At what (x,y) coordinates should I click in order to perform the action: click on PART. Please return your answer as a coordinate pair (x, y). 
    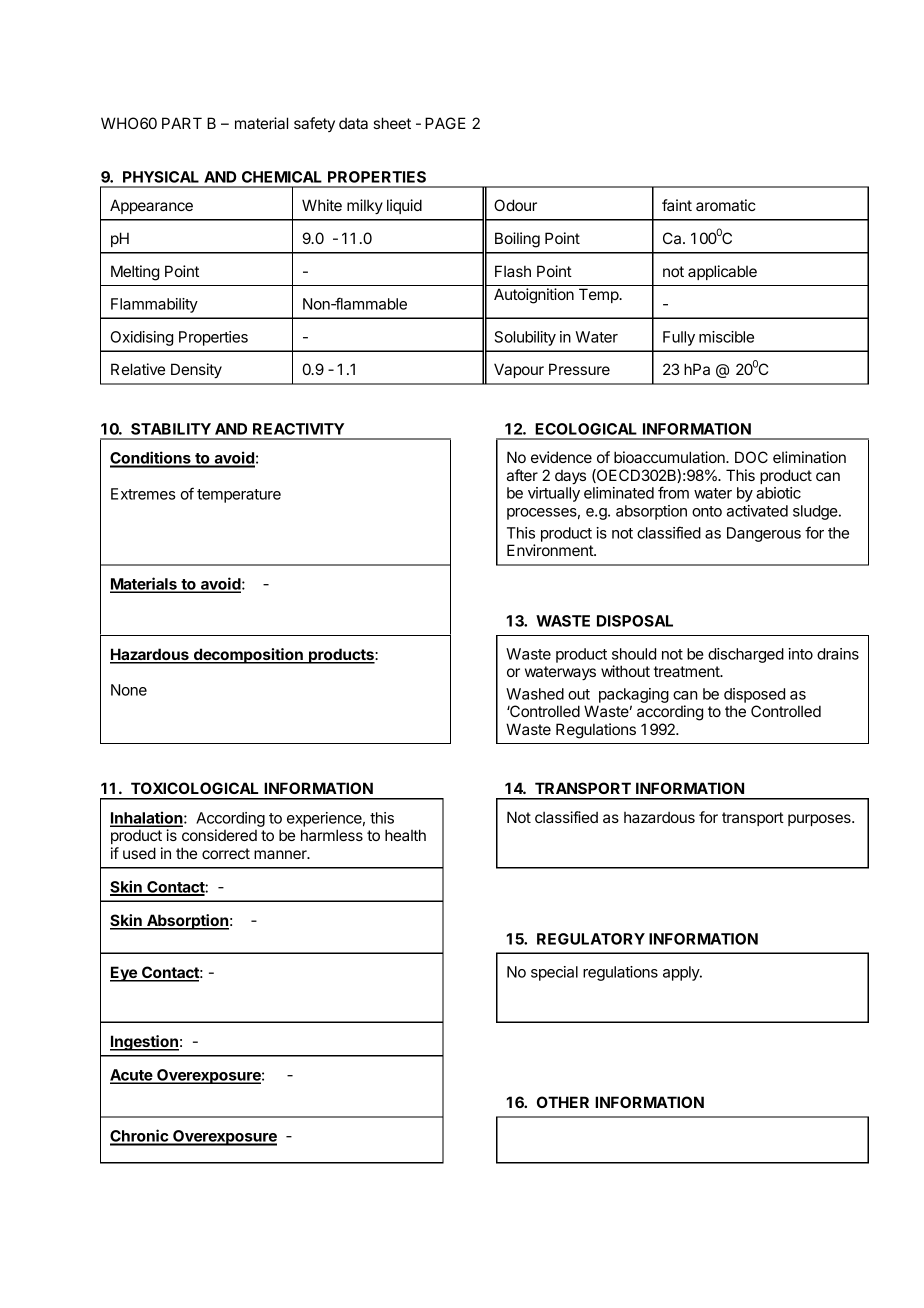
    Looking at the image, I should click on (182, 123).
